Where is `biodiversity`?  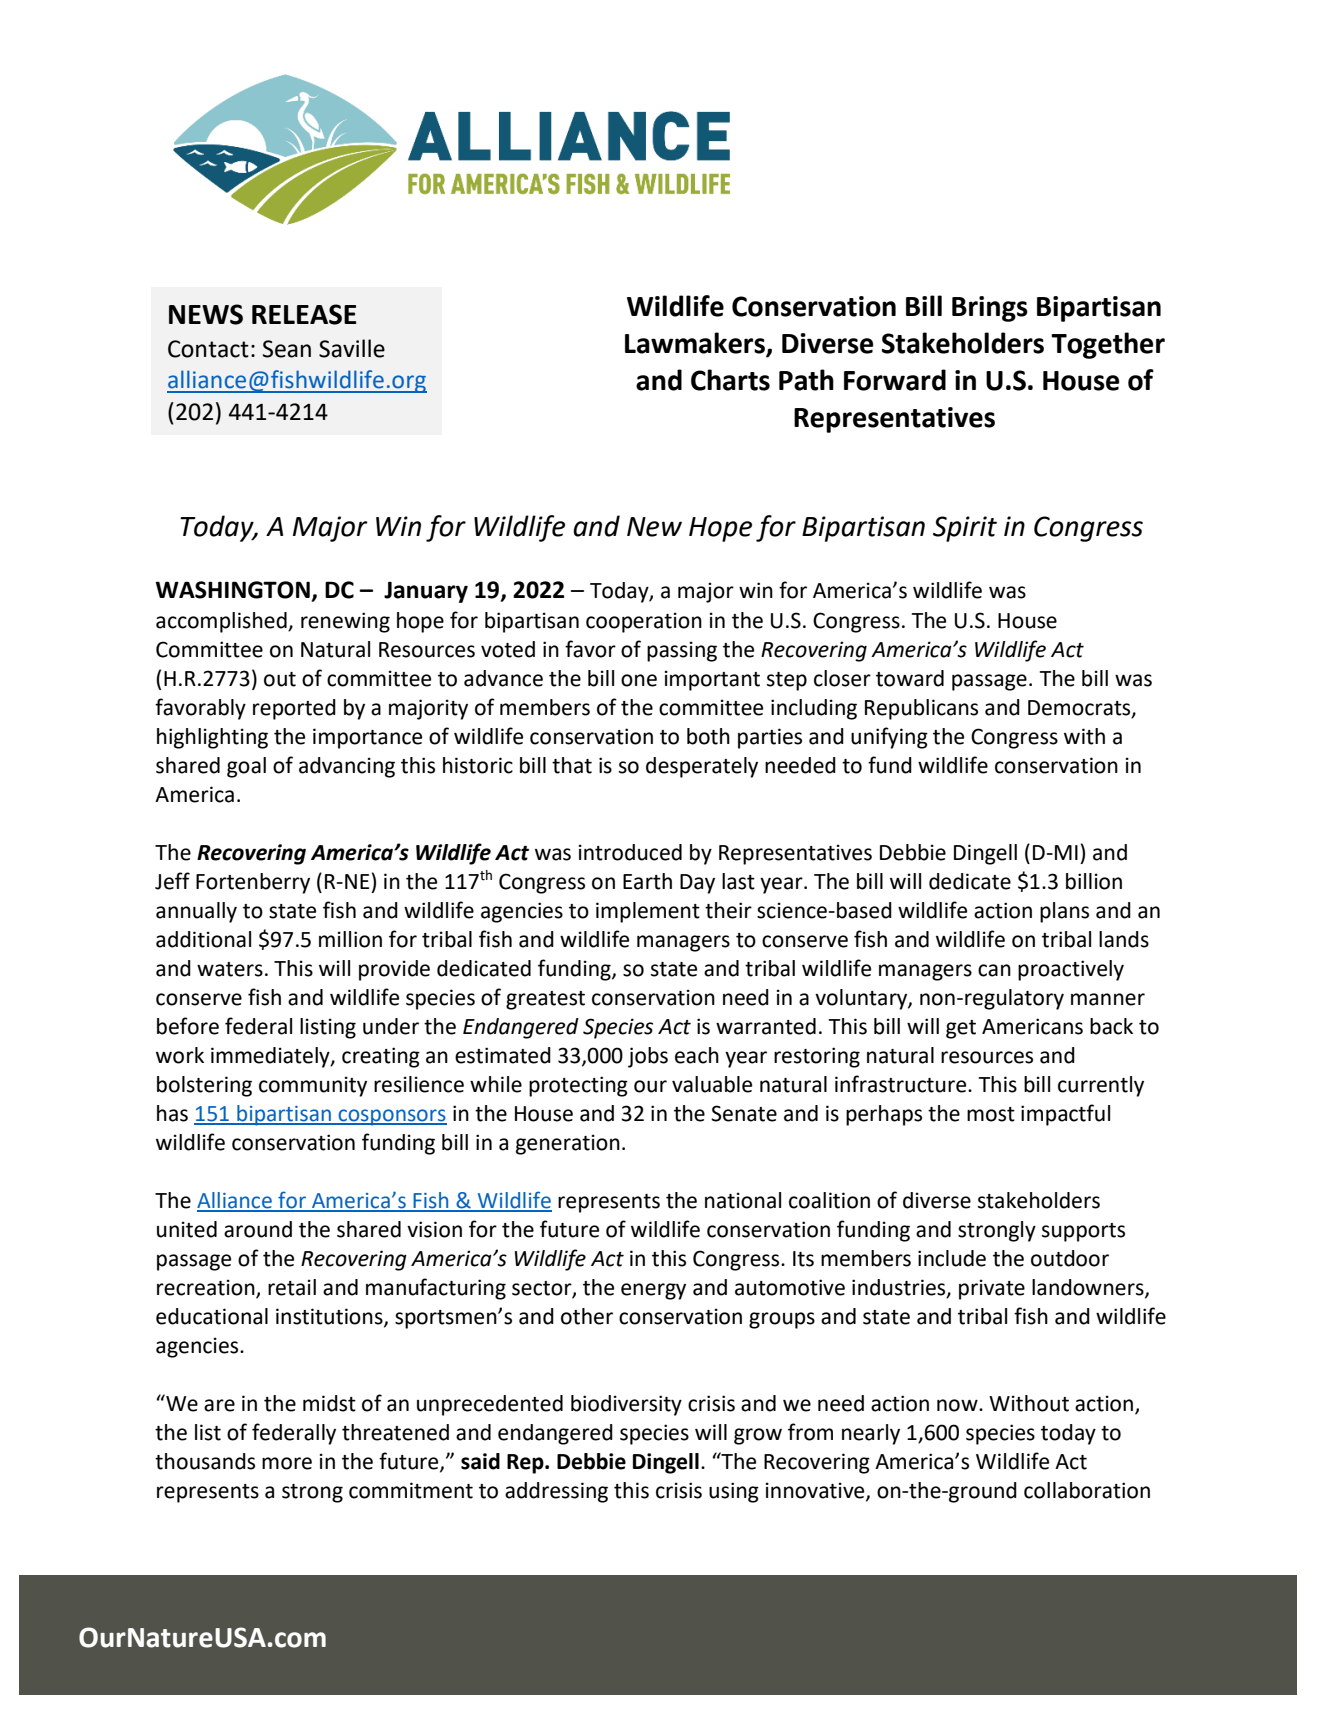 biodiversity is located at coordinates (626, 1405).
